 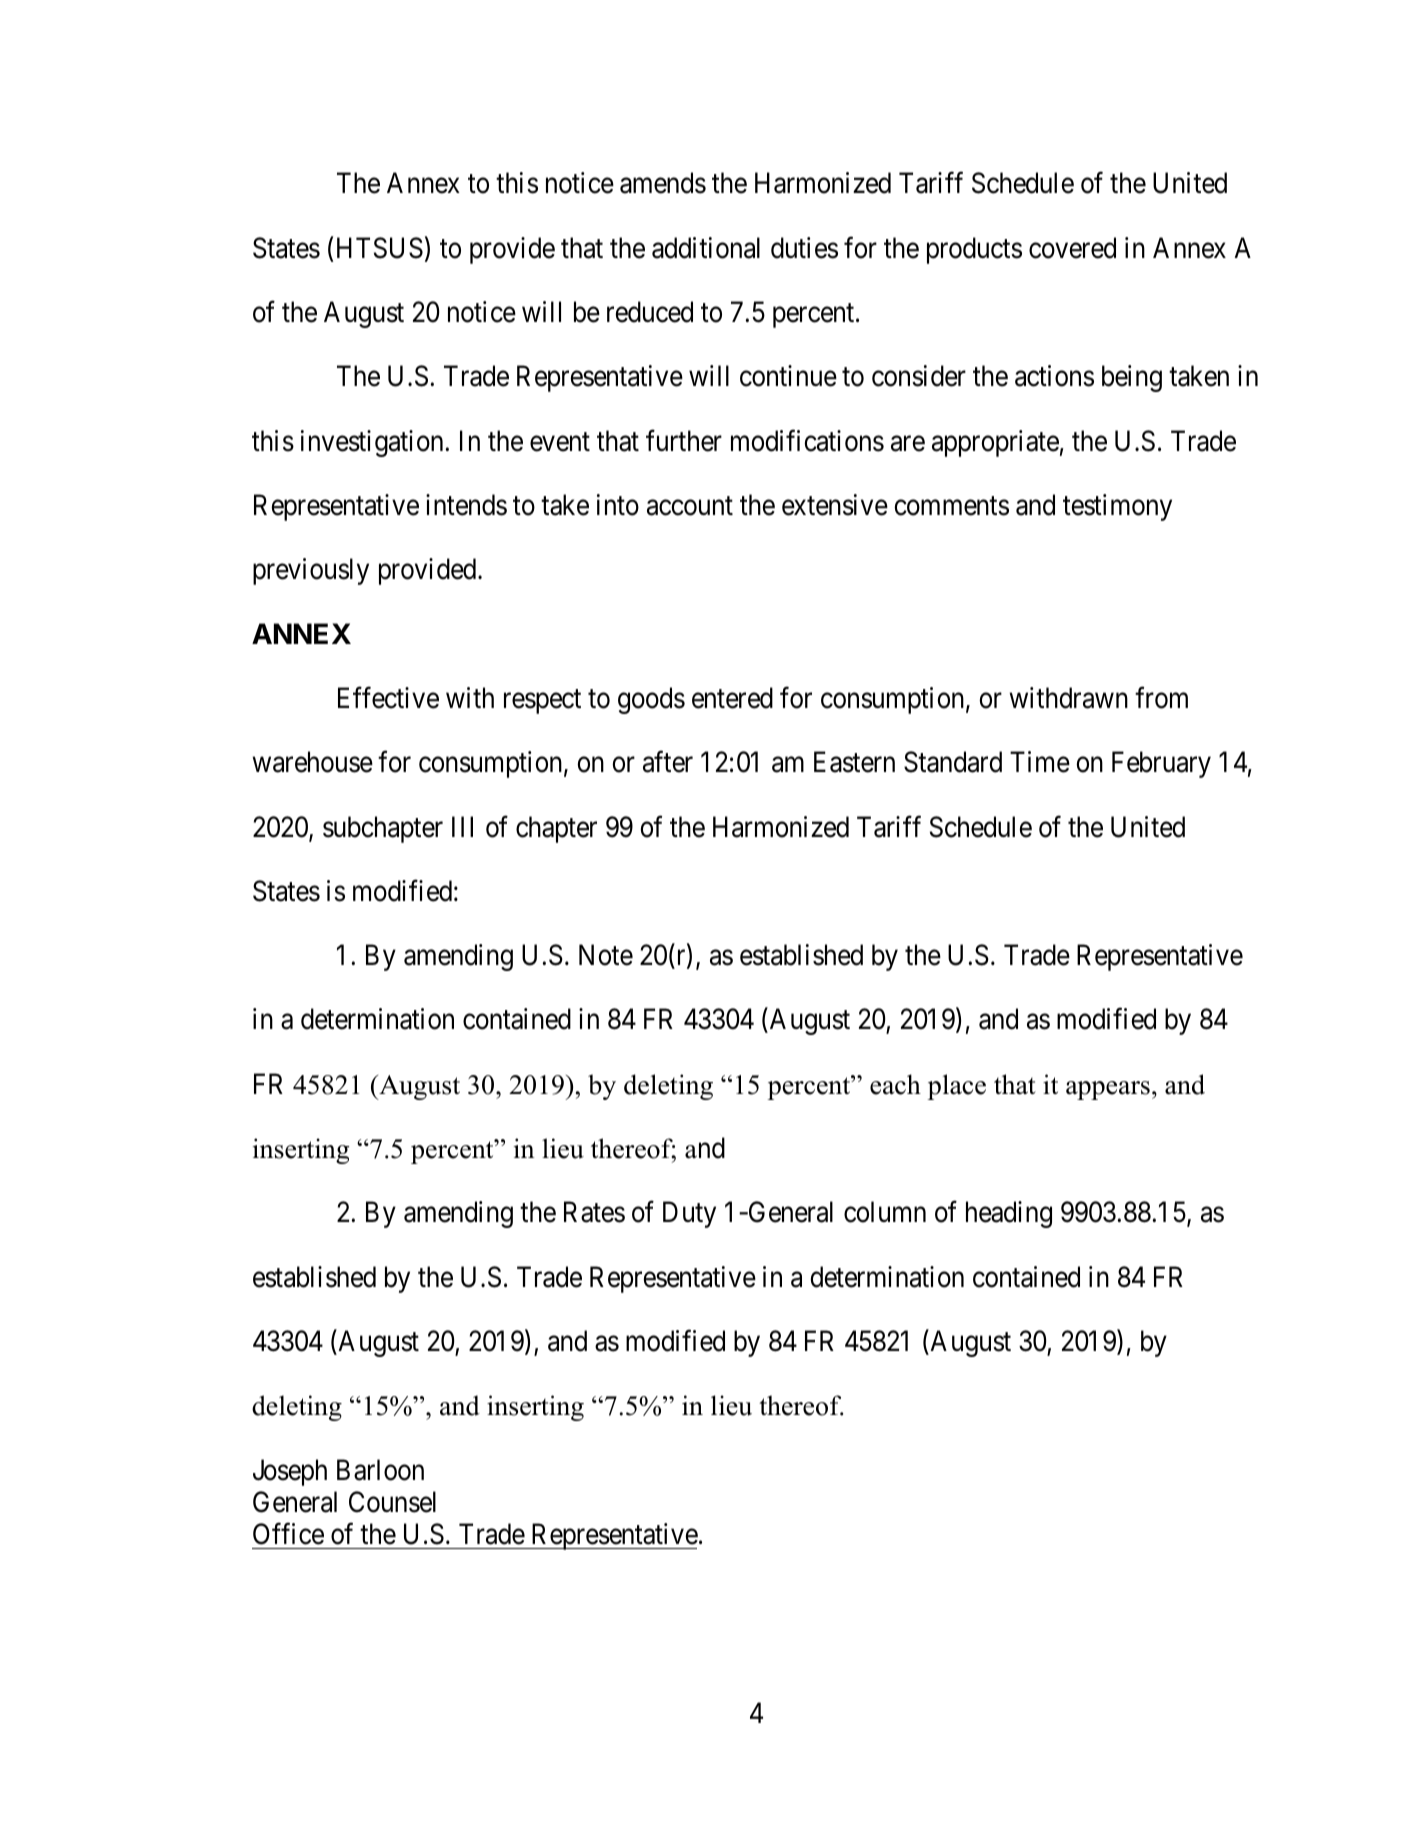 I want to click on additional, so click(x=706, y=248).
